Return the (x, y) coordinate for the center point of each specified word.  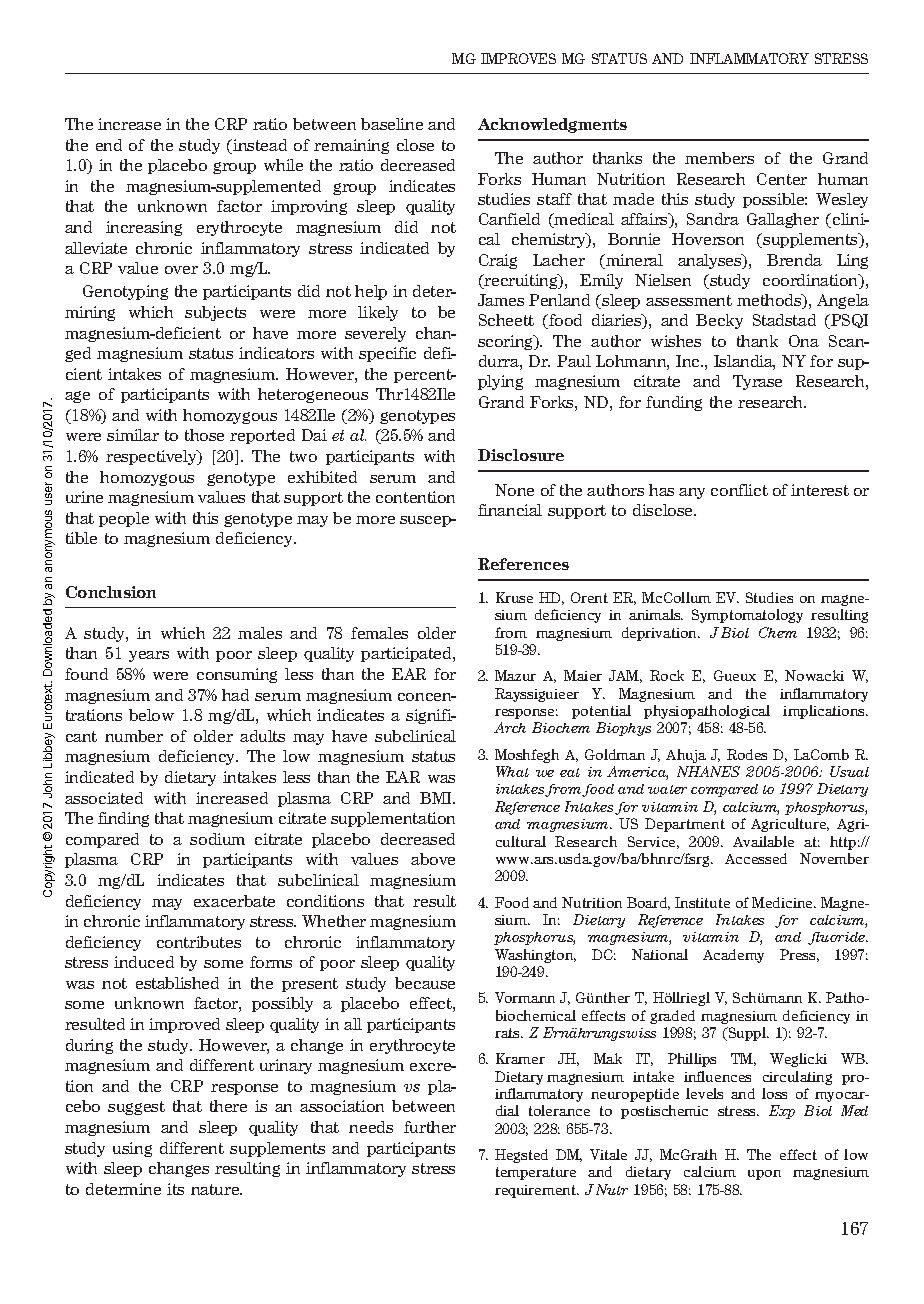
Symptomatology (747, 616)
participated (407, 654)
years (149, 656)
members (719, 158)
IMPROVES (518, 58)
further (430, 1127)
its (175, 1189)
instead (259, 146)
